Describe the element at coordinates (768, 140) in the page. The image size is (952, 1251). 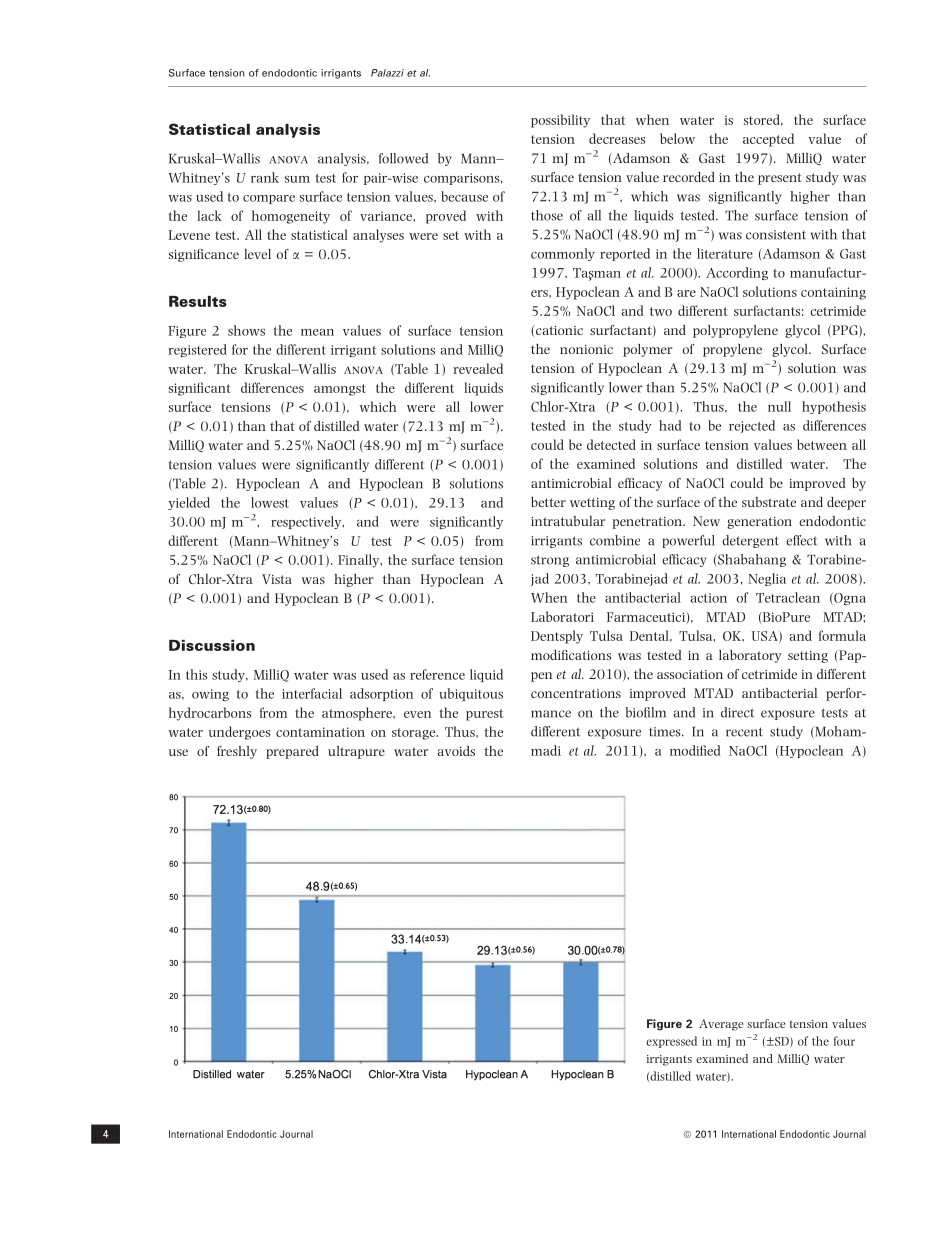
I see `accepted` at that location.
